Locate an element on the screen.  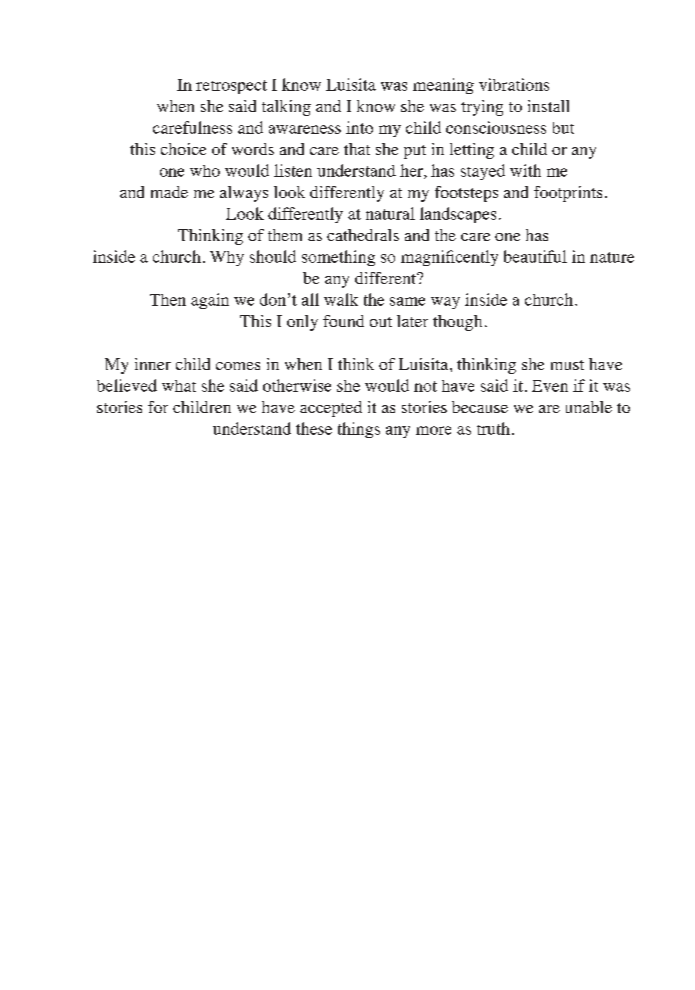
with is located at coordinates (525, 170).
